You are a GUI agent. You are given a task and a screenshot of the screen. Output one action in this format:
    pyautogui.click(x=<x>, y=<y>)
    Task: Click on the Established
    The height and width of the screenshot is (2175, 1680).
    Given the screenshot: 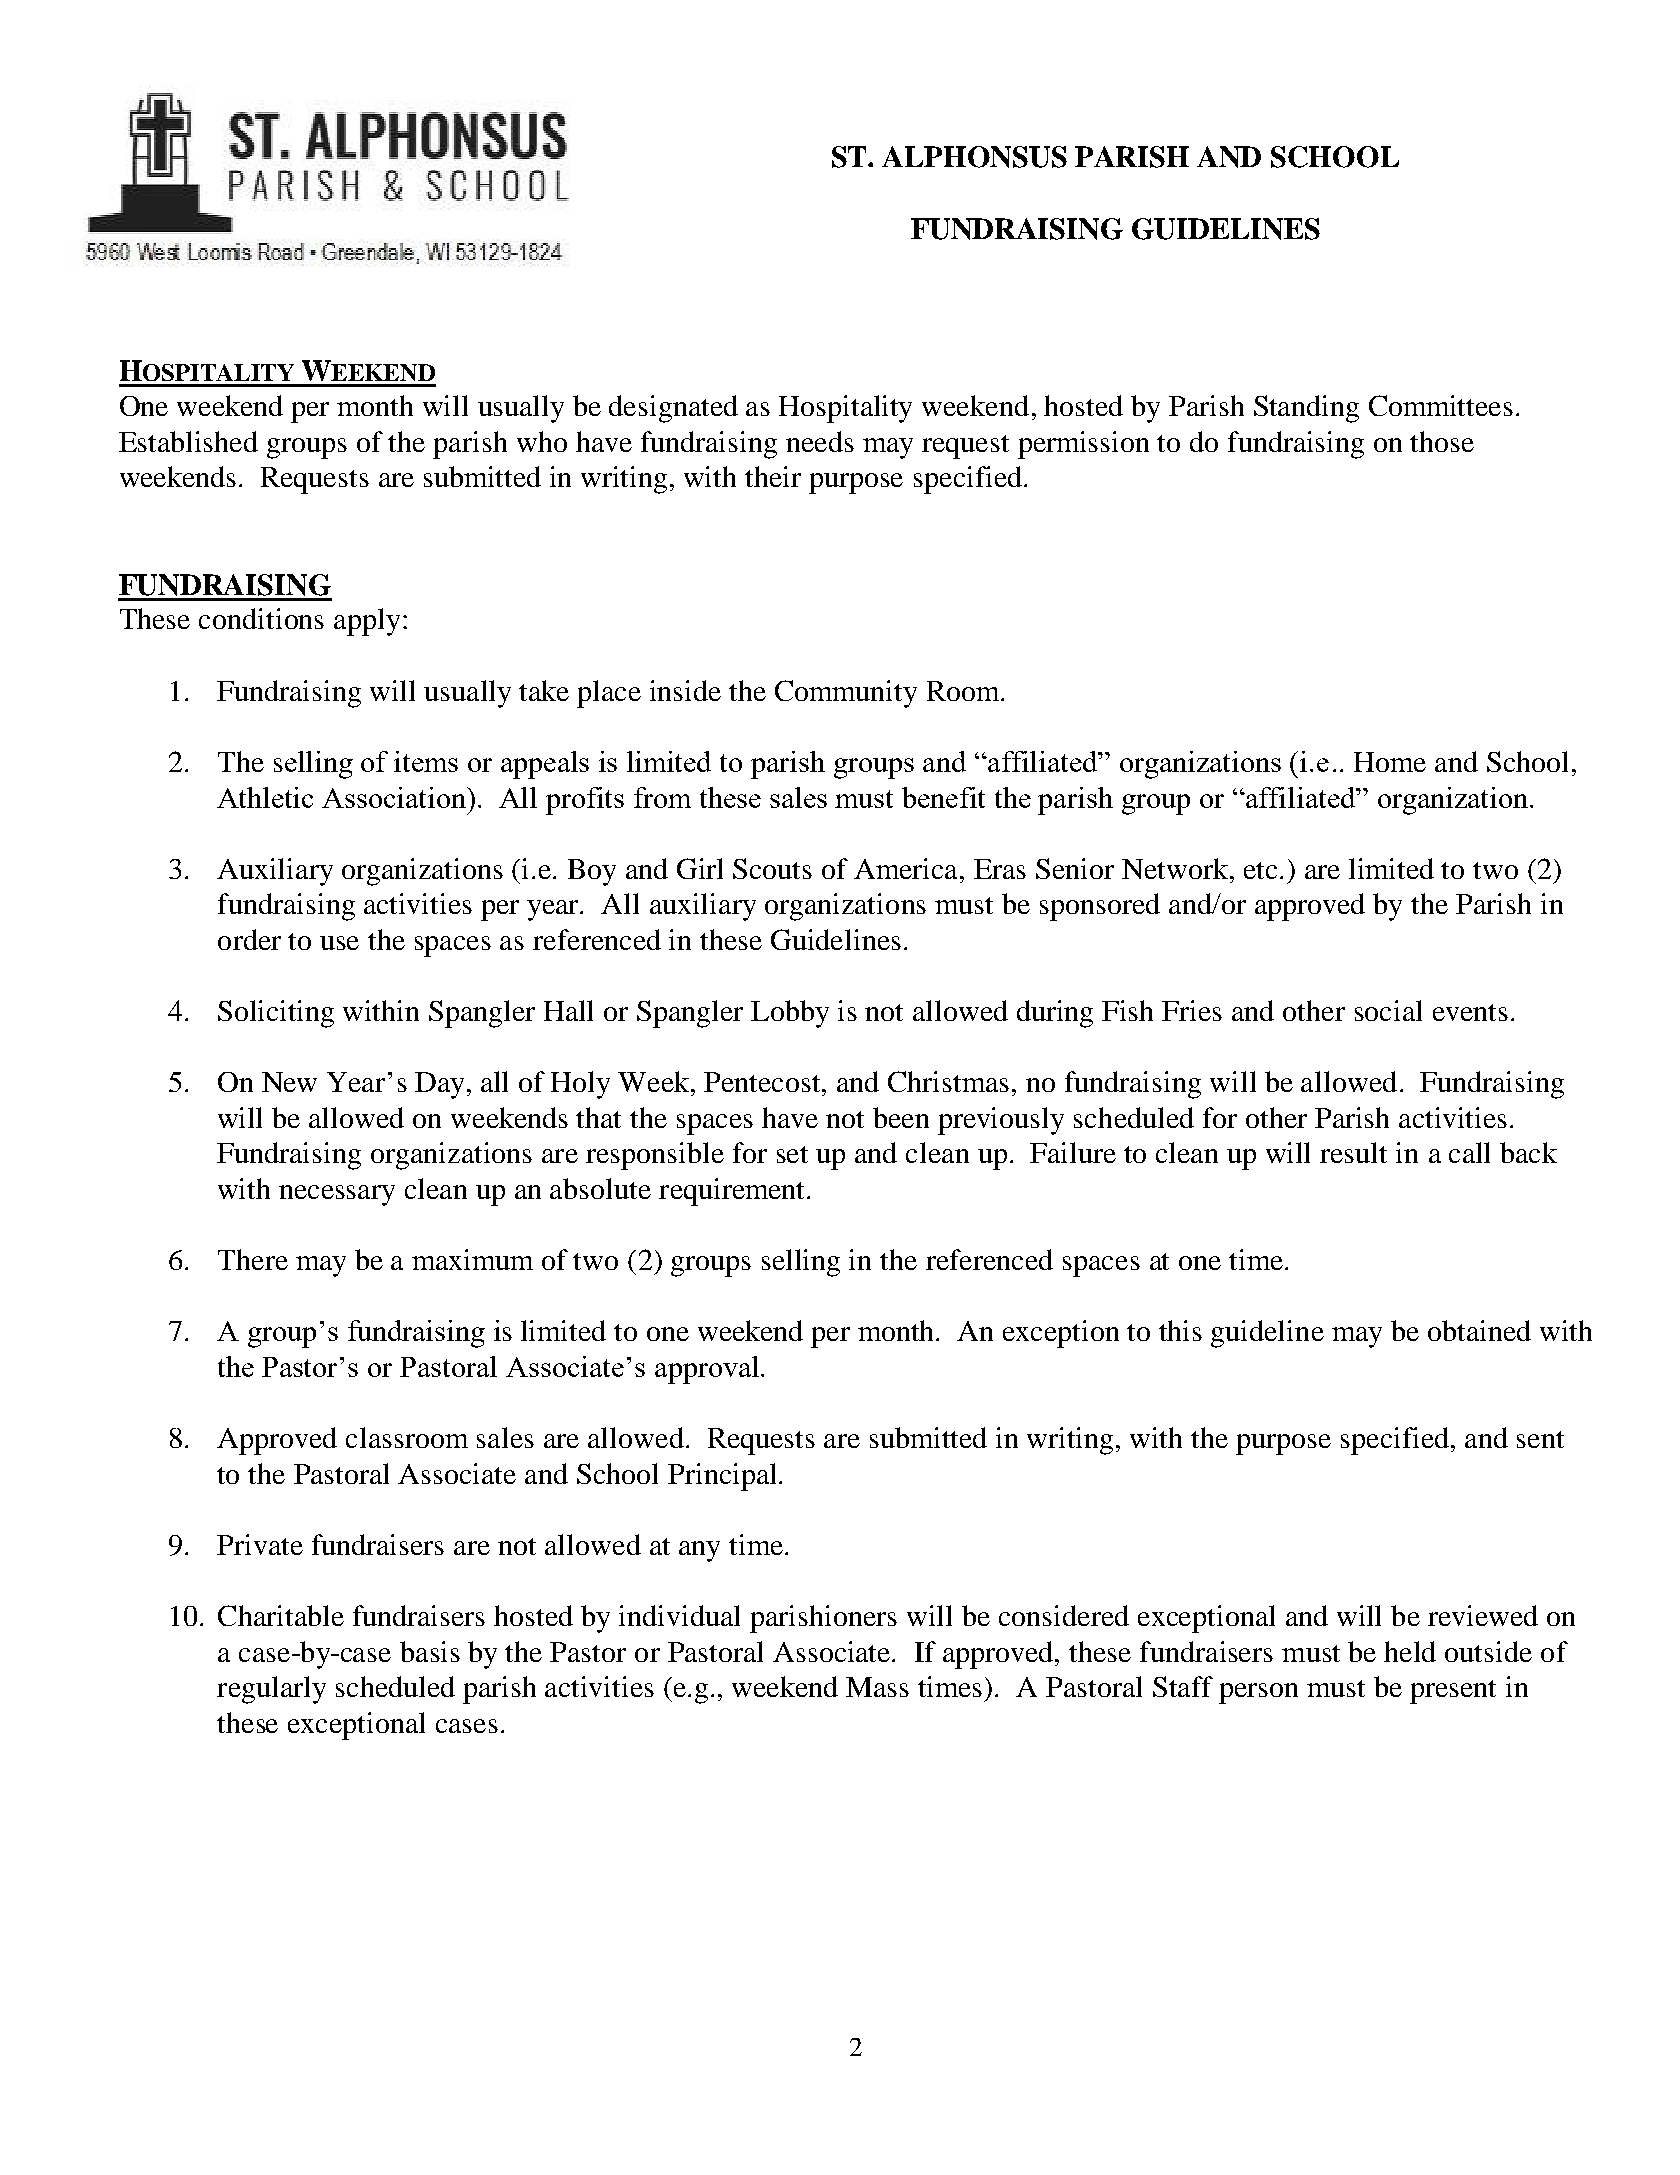 What is the action you would take?
    pyautogui.click(x=188, y=441)
